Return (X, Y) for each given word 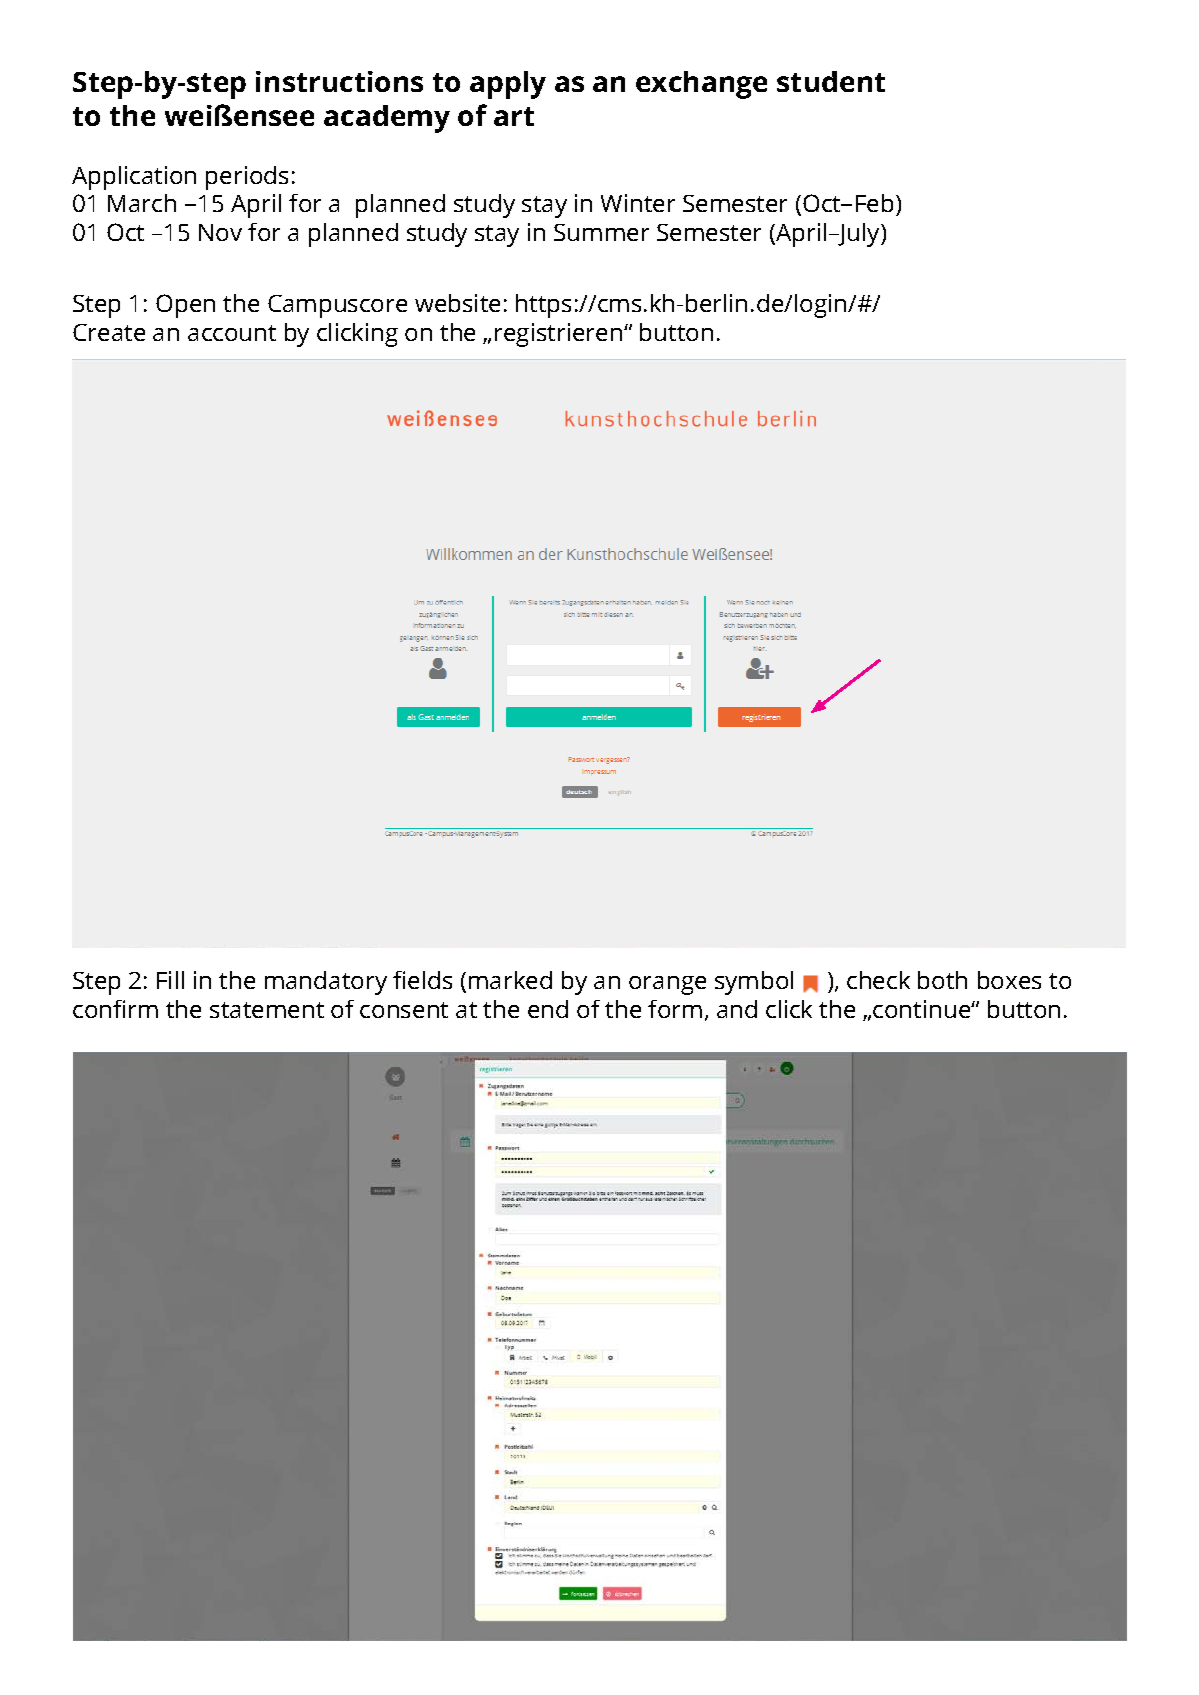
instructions (339, 81)
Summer (601, 232)
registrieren (560, 335)
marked (510, 980)
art (514, 116)
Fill (170, 980)
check (878, 980)
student (831, 81)
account (232, 333)
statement (267, 1010)
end (548, 1009)
